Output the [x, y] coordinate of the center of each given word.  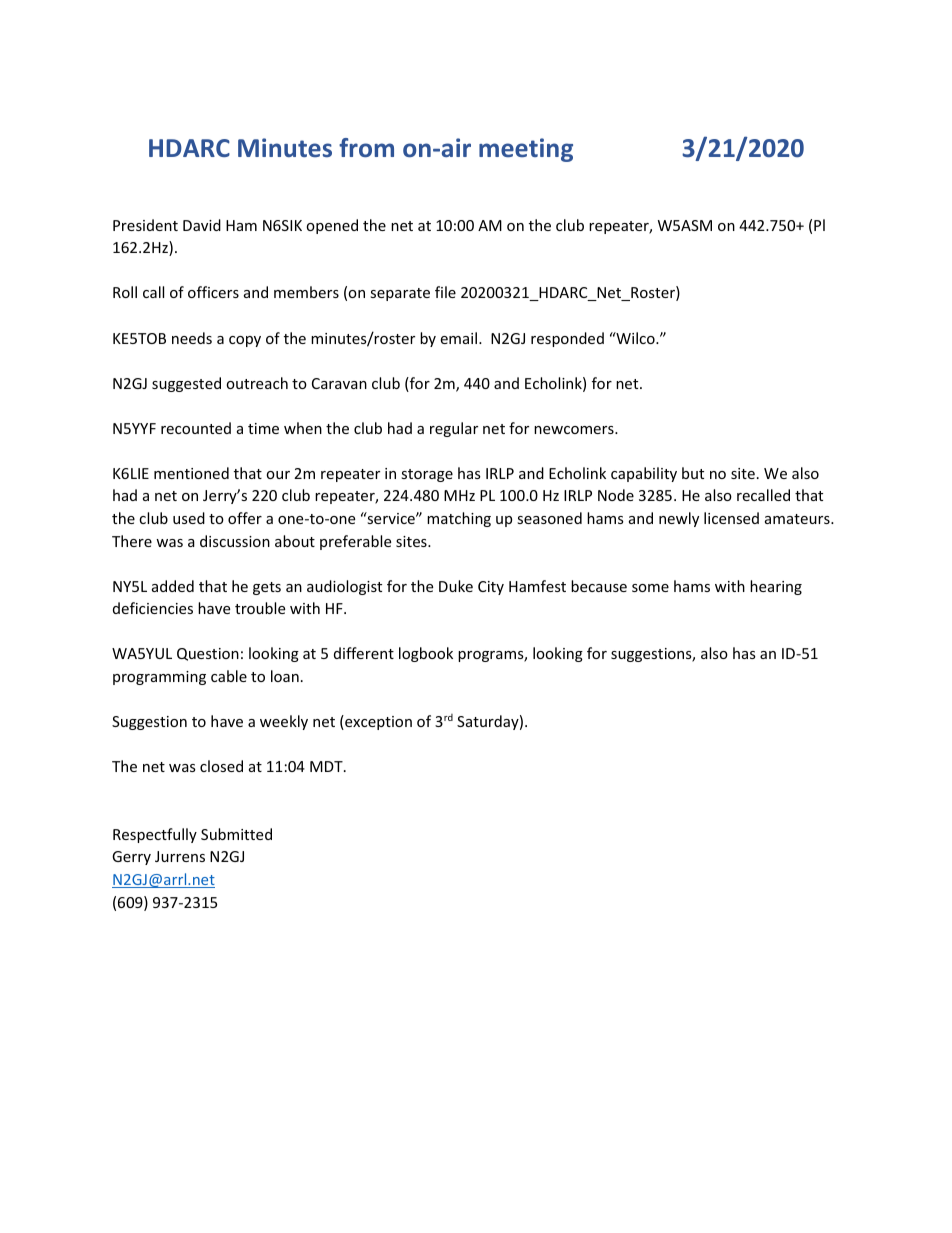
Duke [456, 586]
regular [454, 429]
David [202, 225]
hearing [776, 587]
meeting [526, 150]
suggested [186, 384]
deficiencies [153, 608]
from [366, 147]
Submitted [236, 834]
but [693, 473]
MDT [327, 766]
